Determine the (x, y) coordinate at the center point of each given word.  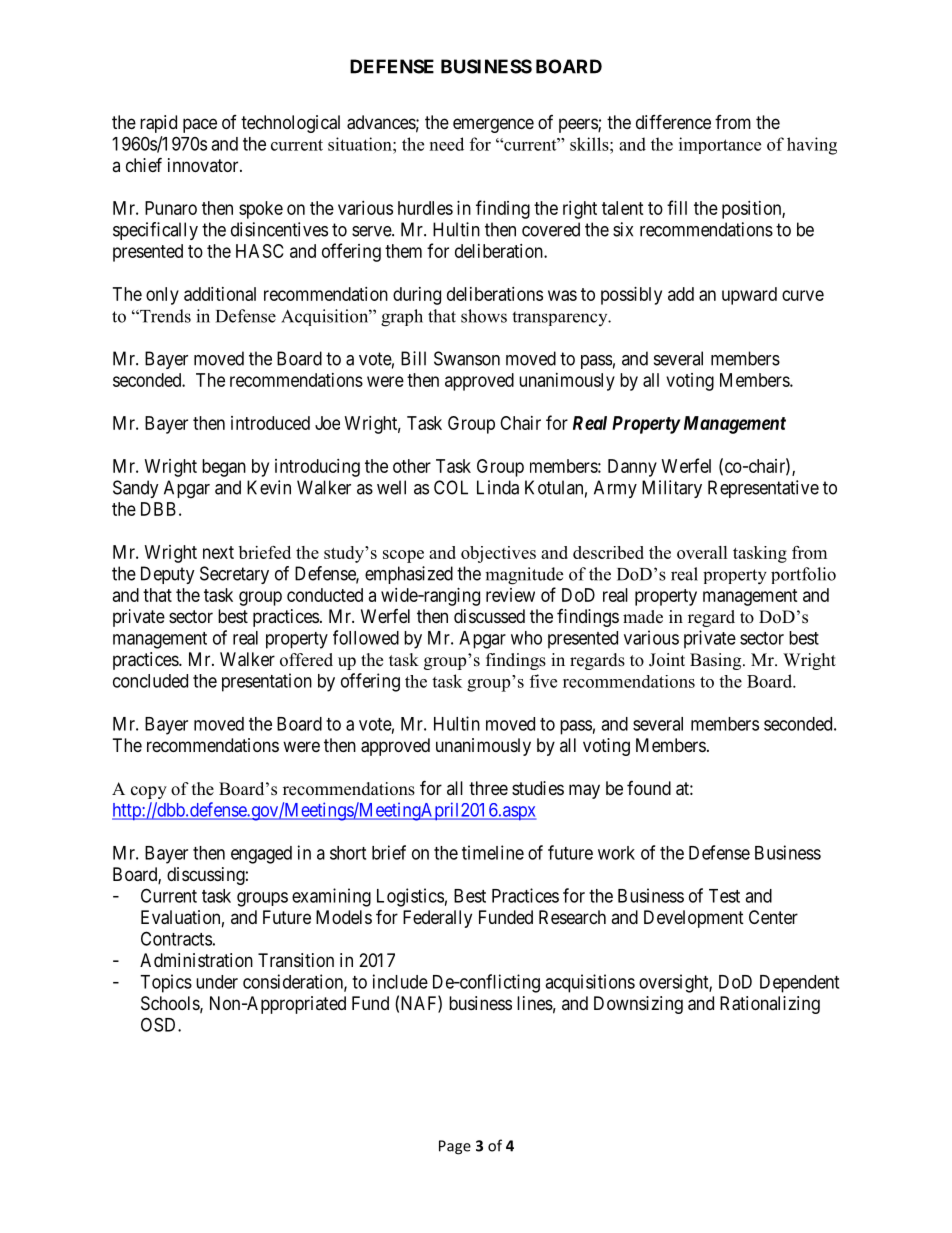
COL (451, 487)
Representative (763, 489)
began (224, 468)
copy (149, 792)
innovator (204, 165)
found (649, 788)
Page (455, 1147)
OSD (160, 1024)
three (488, 788)
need (447, 144)
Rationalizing (770, 1005)
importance (720, 145)
